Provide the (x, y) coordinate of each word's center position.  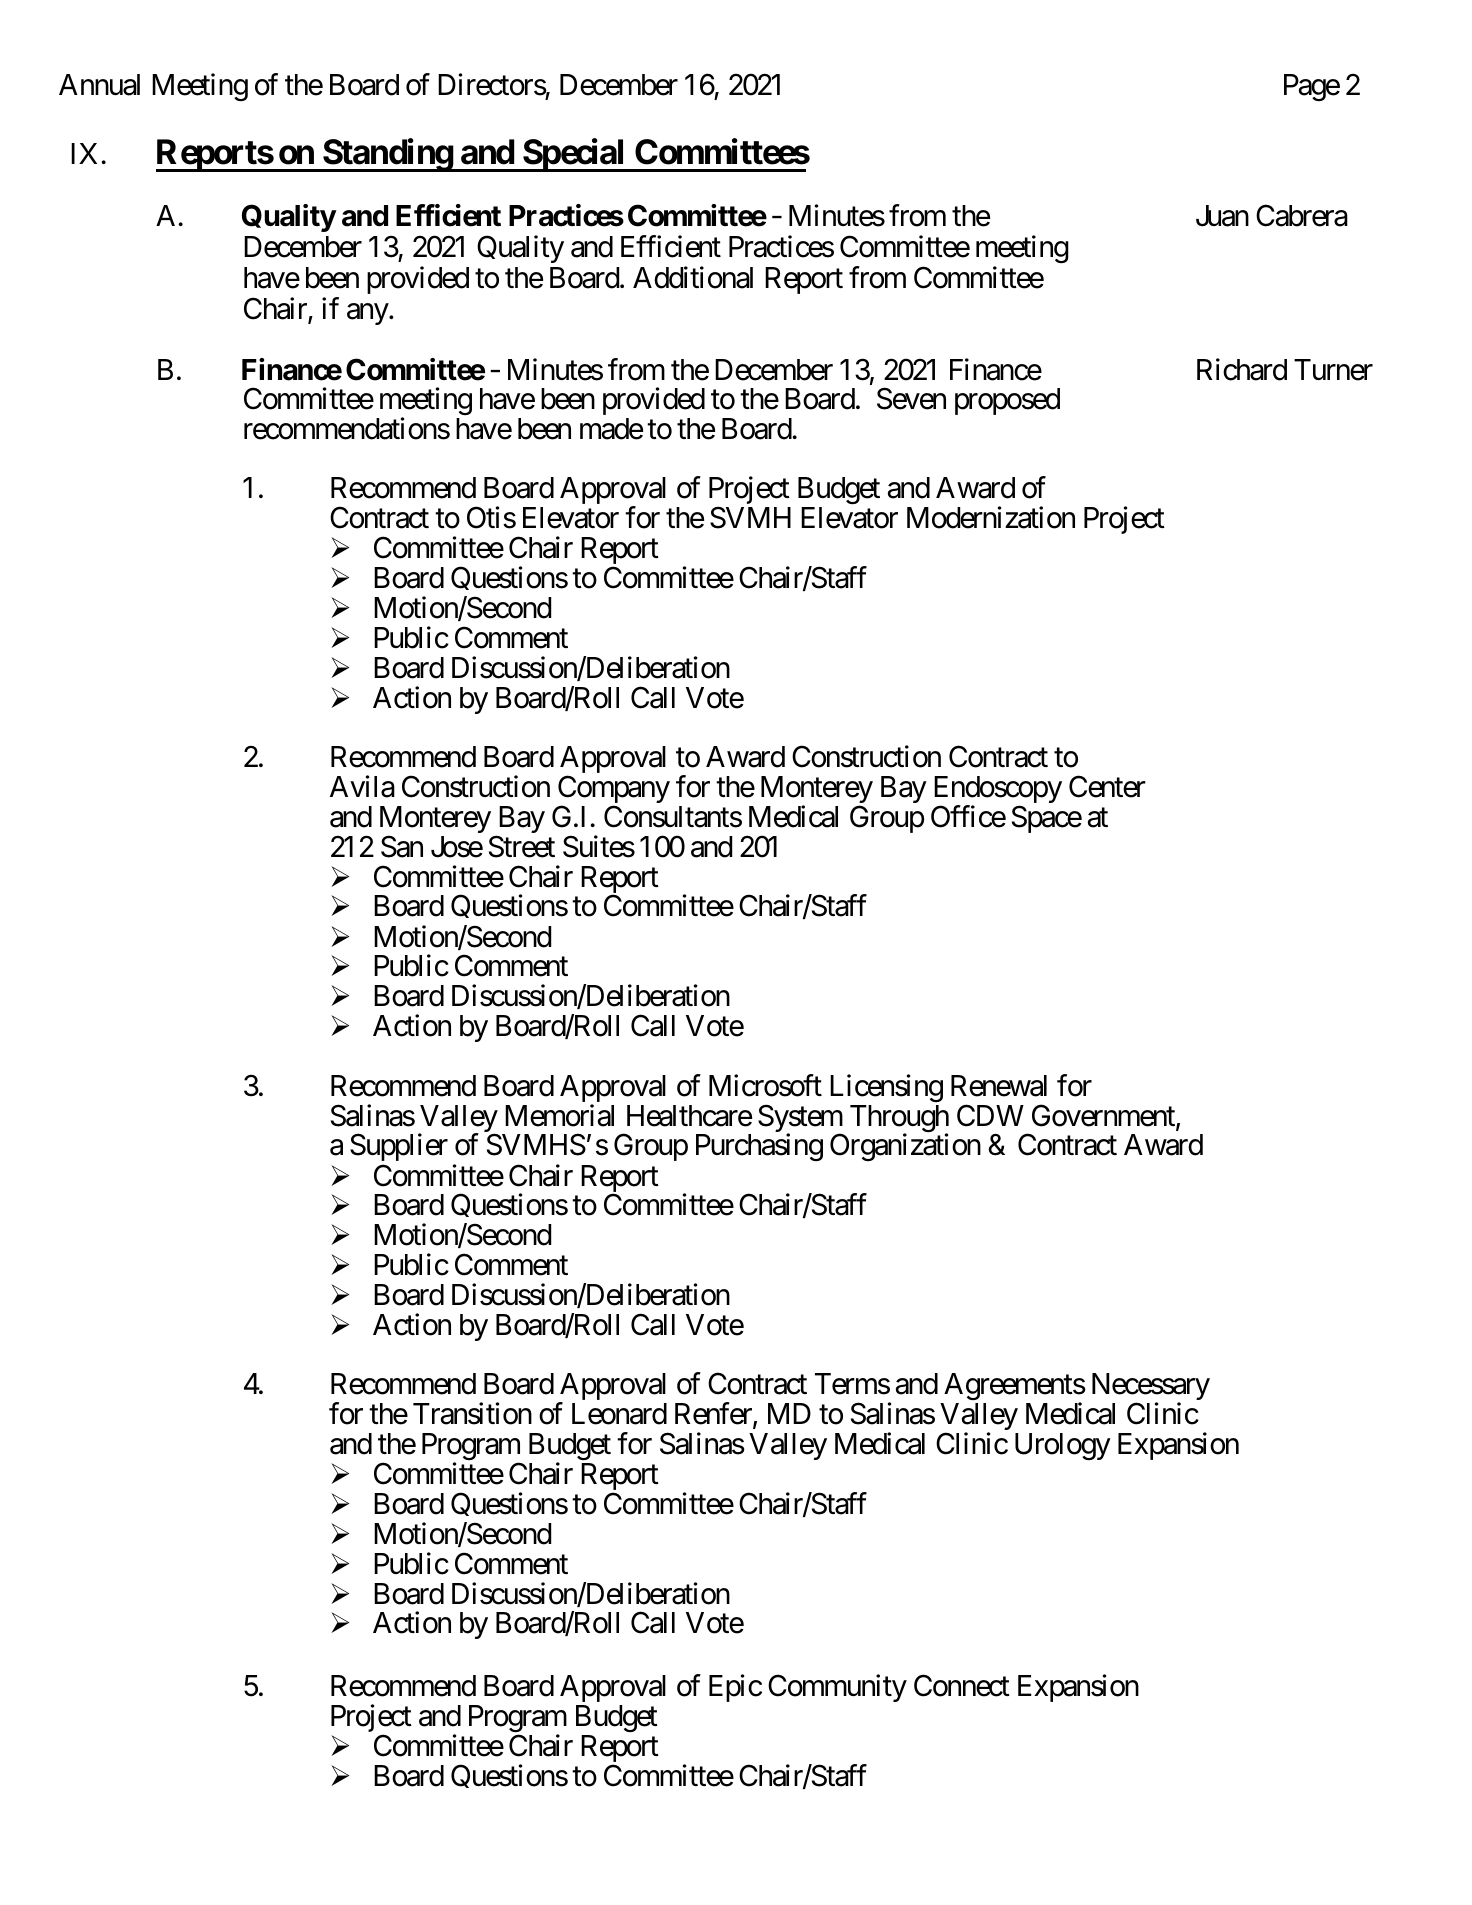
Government (1104, 1116)
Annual (99, 85)
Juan (1222, 216)
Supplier (399, 1149)
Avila (362, 786)
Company (614, 791)
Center (1107, 787)
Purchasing (759, 1147)
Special (574, 155)
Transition (472, 1414)
